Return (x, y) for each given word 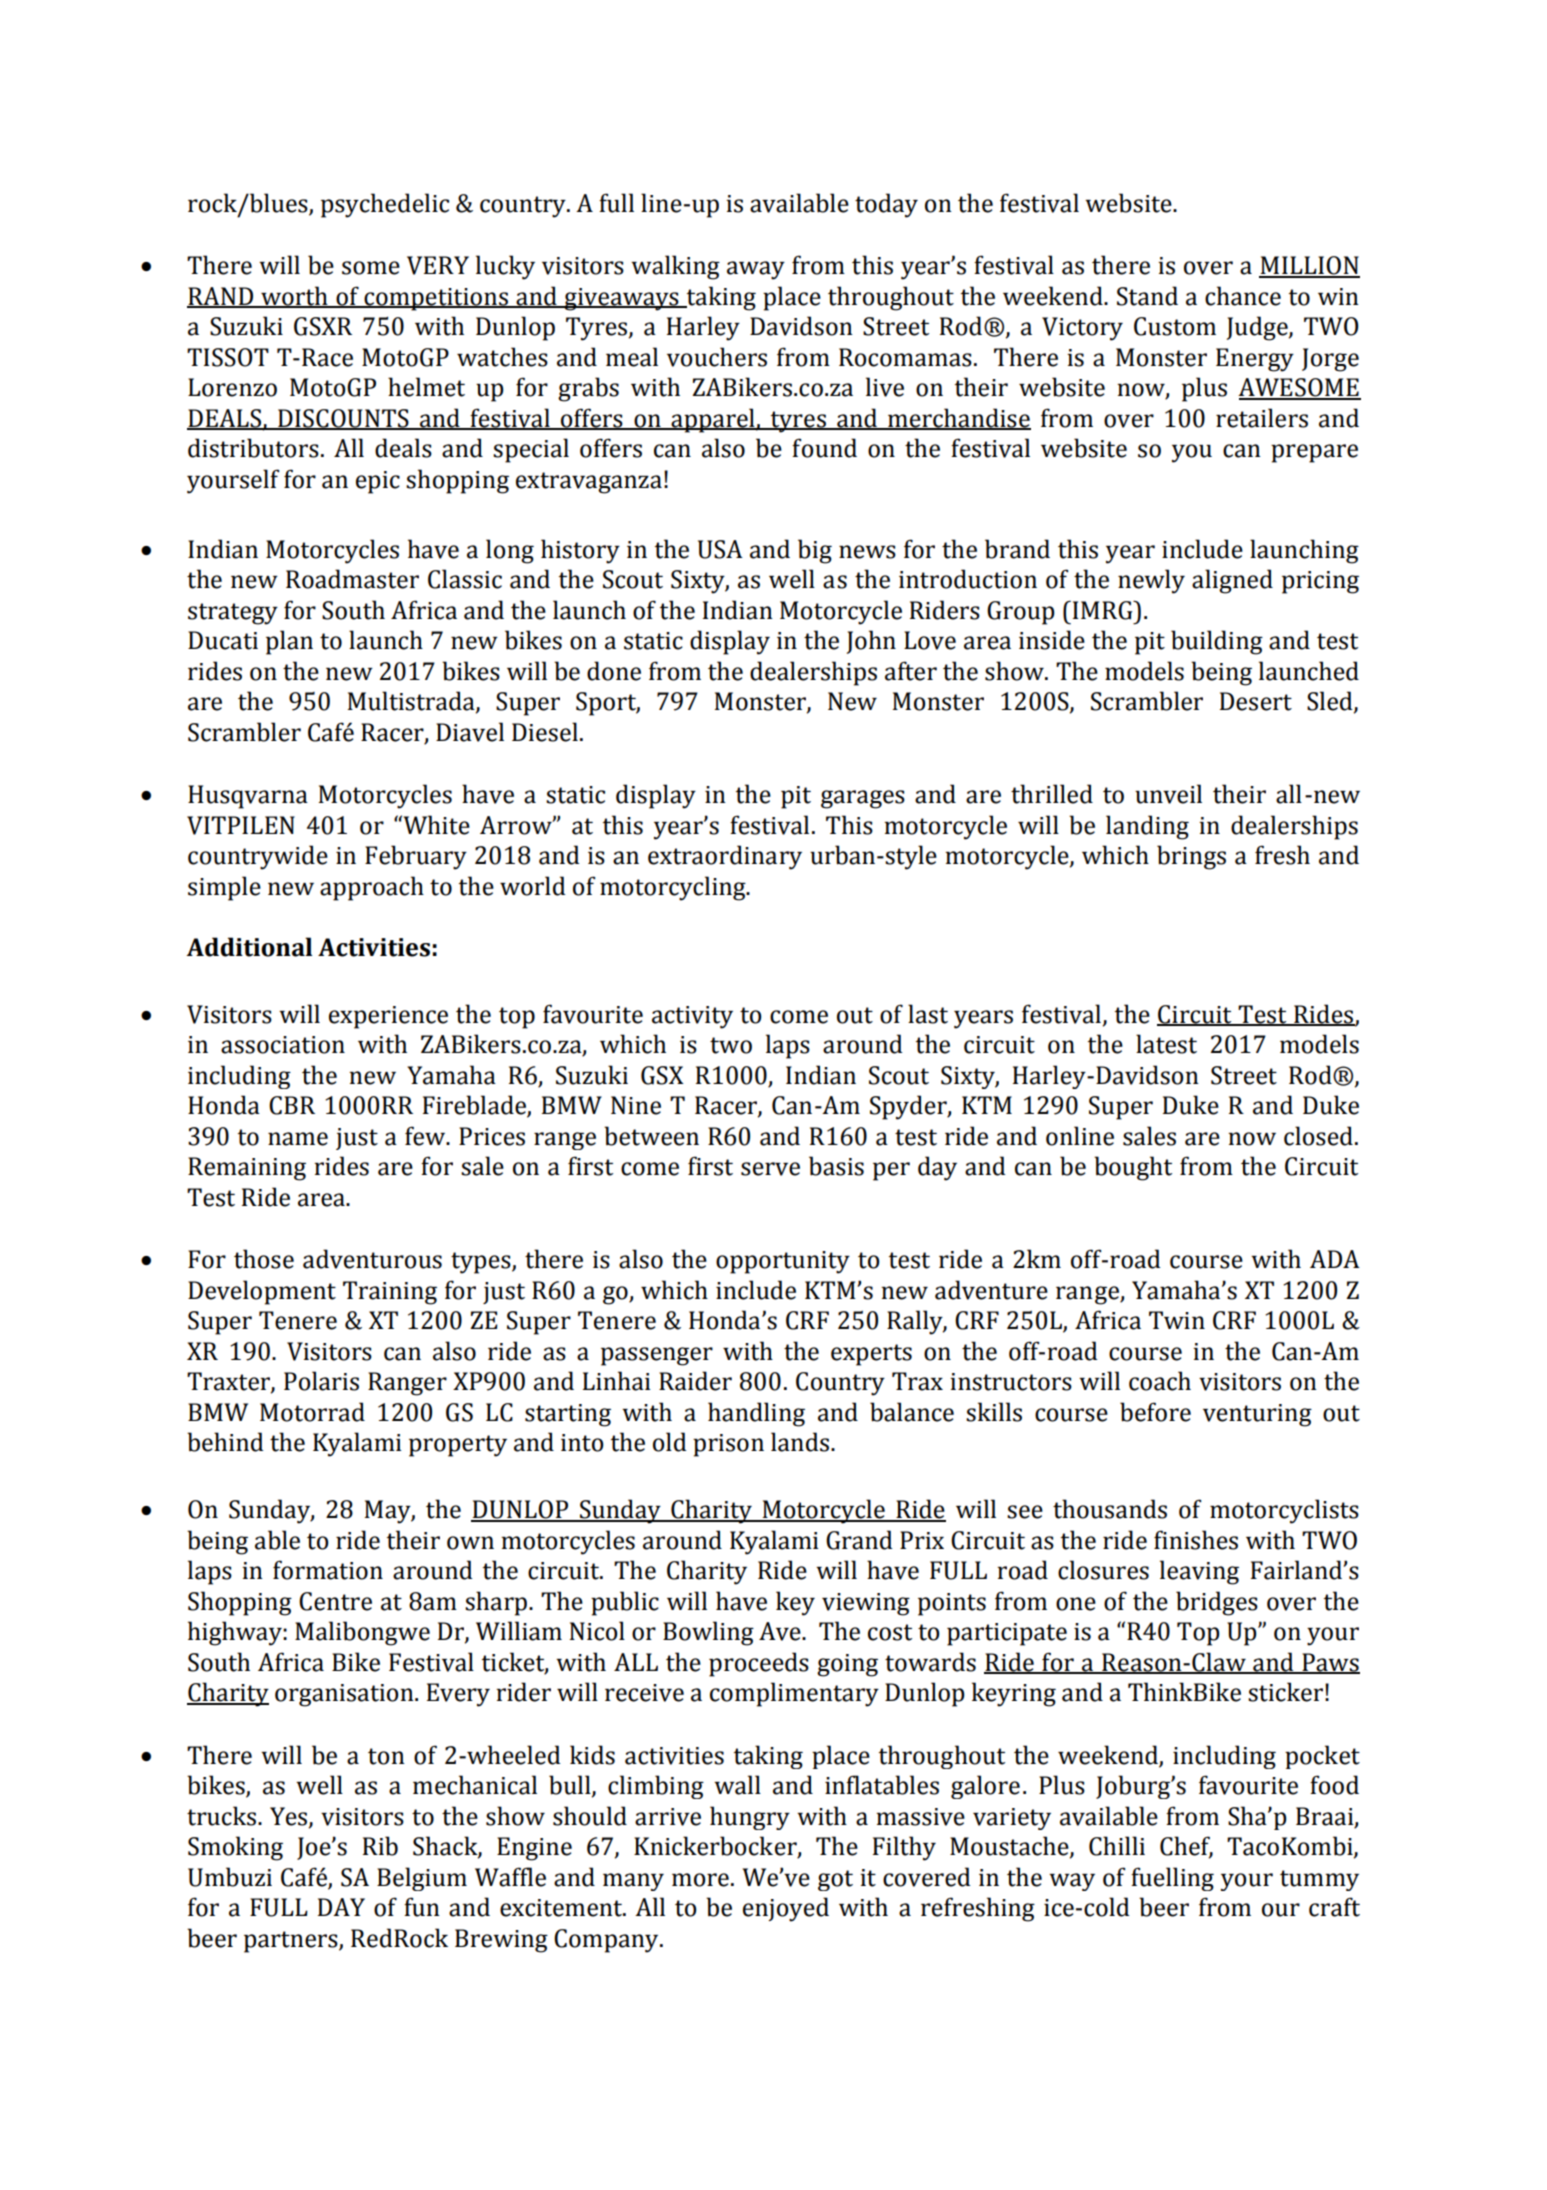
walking (675, 267)
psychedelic (385, 205)
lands (801, 1442)
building (1217, 642)
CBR (292, 1105)
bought (1133, 1168)
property (458, 1446)
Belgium (422, 1879)
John (871, 642)
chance (1243, 296)
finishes (1196, 1540)
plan (289, 642)
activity (692, 1017)
